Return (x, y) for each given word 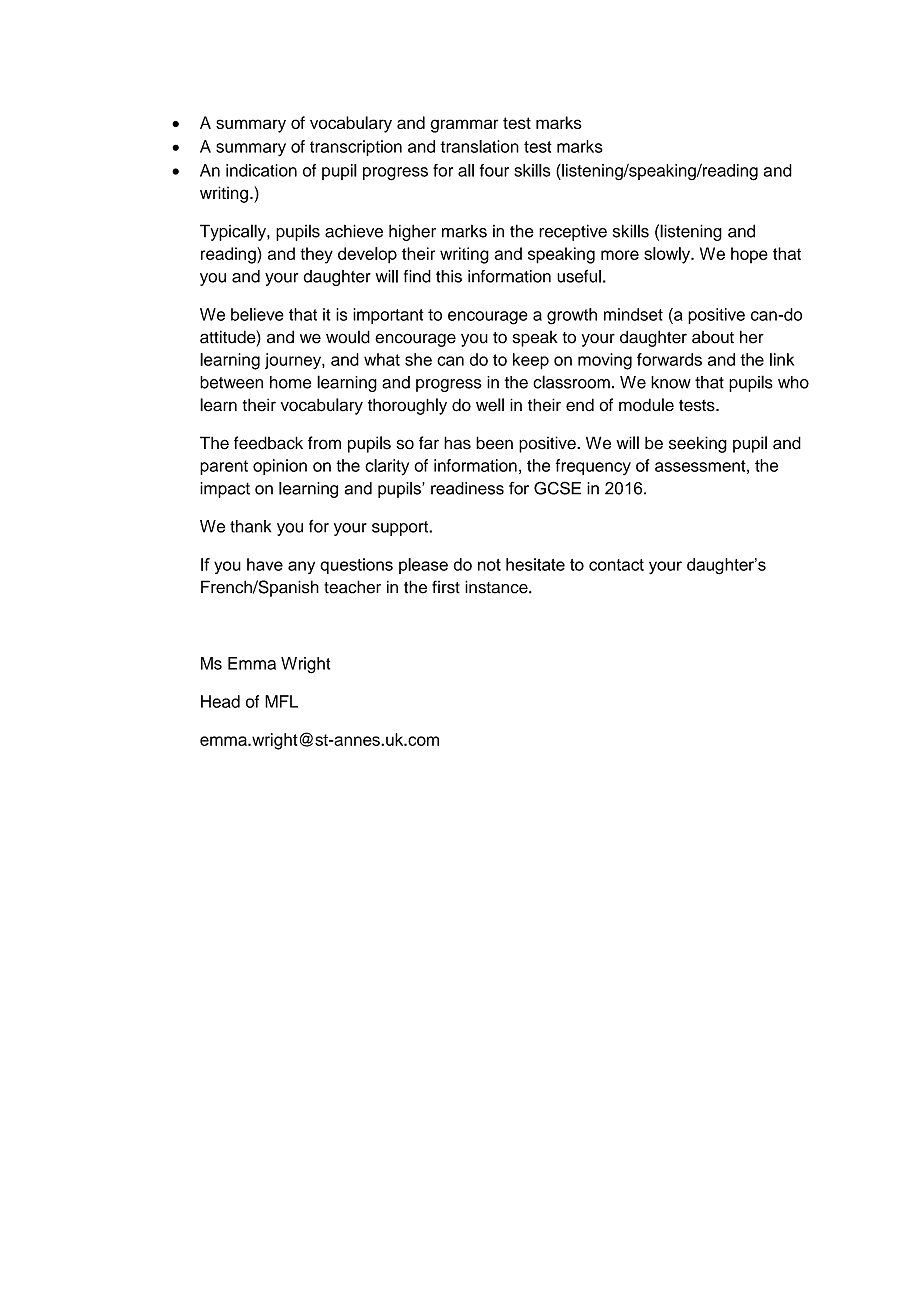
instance (497, 587)
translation (479, 146)
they (316, 255)
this (449, 276)
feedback (268, 443)
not (489, 565)
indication (261, 170)
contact (616, 565)
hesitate (535, 564)
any (301, 567)
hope (749, 255)
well (490, 405)
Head (220, 701)
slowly (668, 255)
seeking (698, 444)
